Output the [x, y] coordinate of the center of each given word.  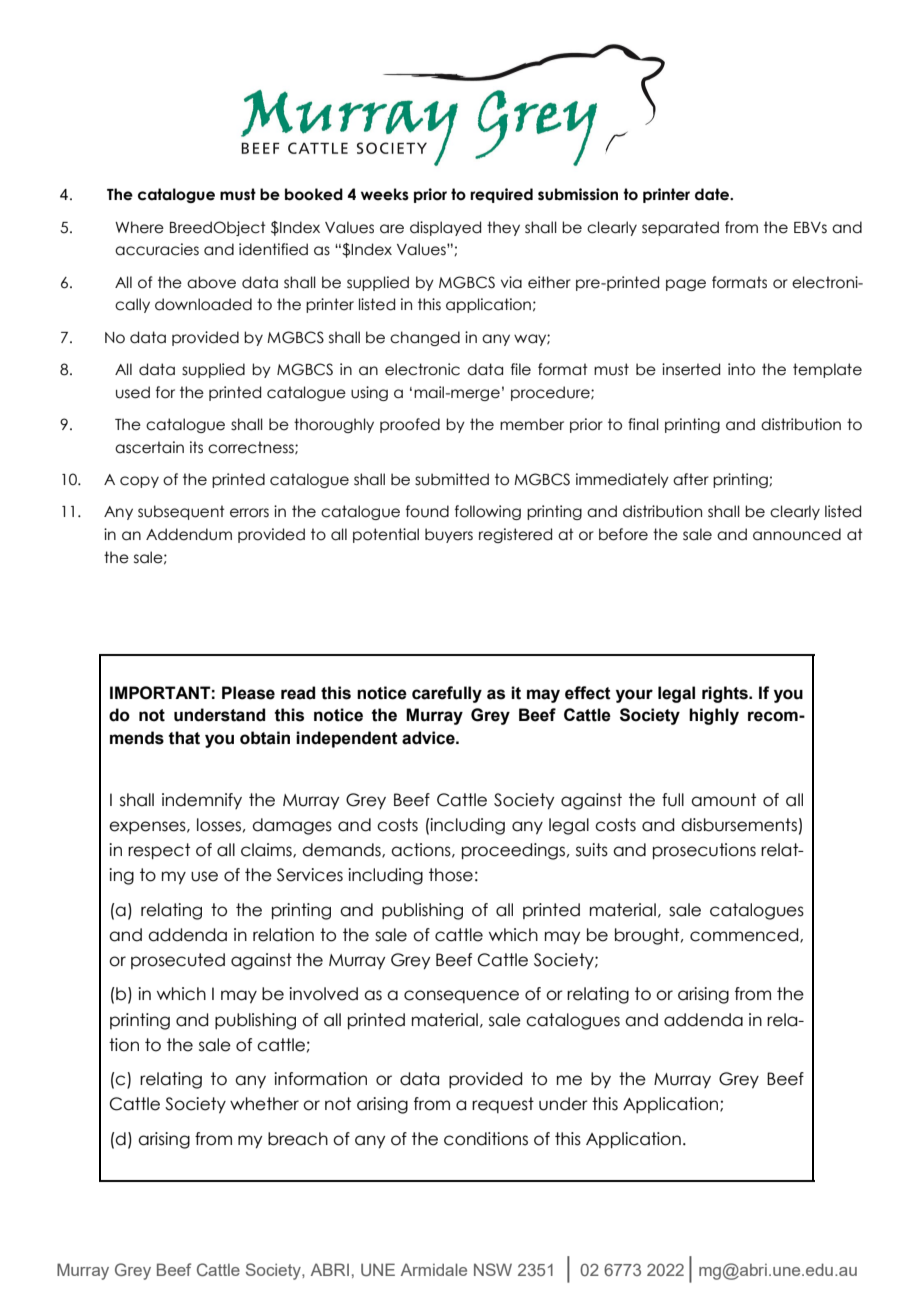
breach [298, 1139]
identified [273, 249]
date [713, 194]
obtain [265, 738]
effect [588, 693]
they [503, 228]
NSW [493, 1269]
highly [714, 716]
